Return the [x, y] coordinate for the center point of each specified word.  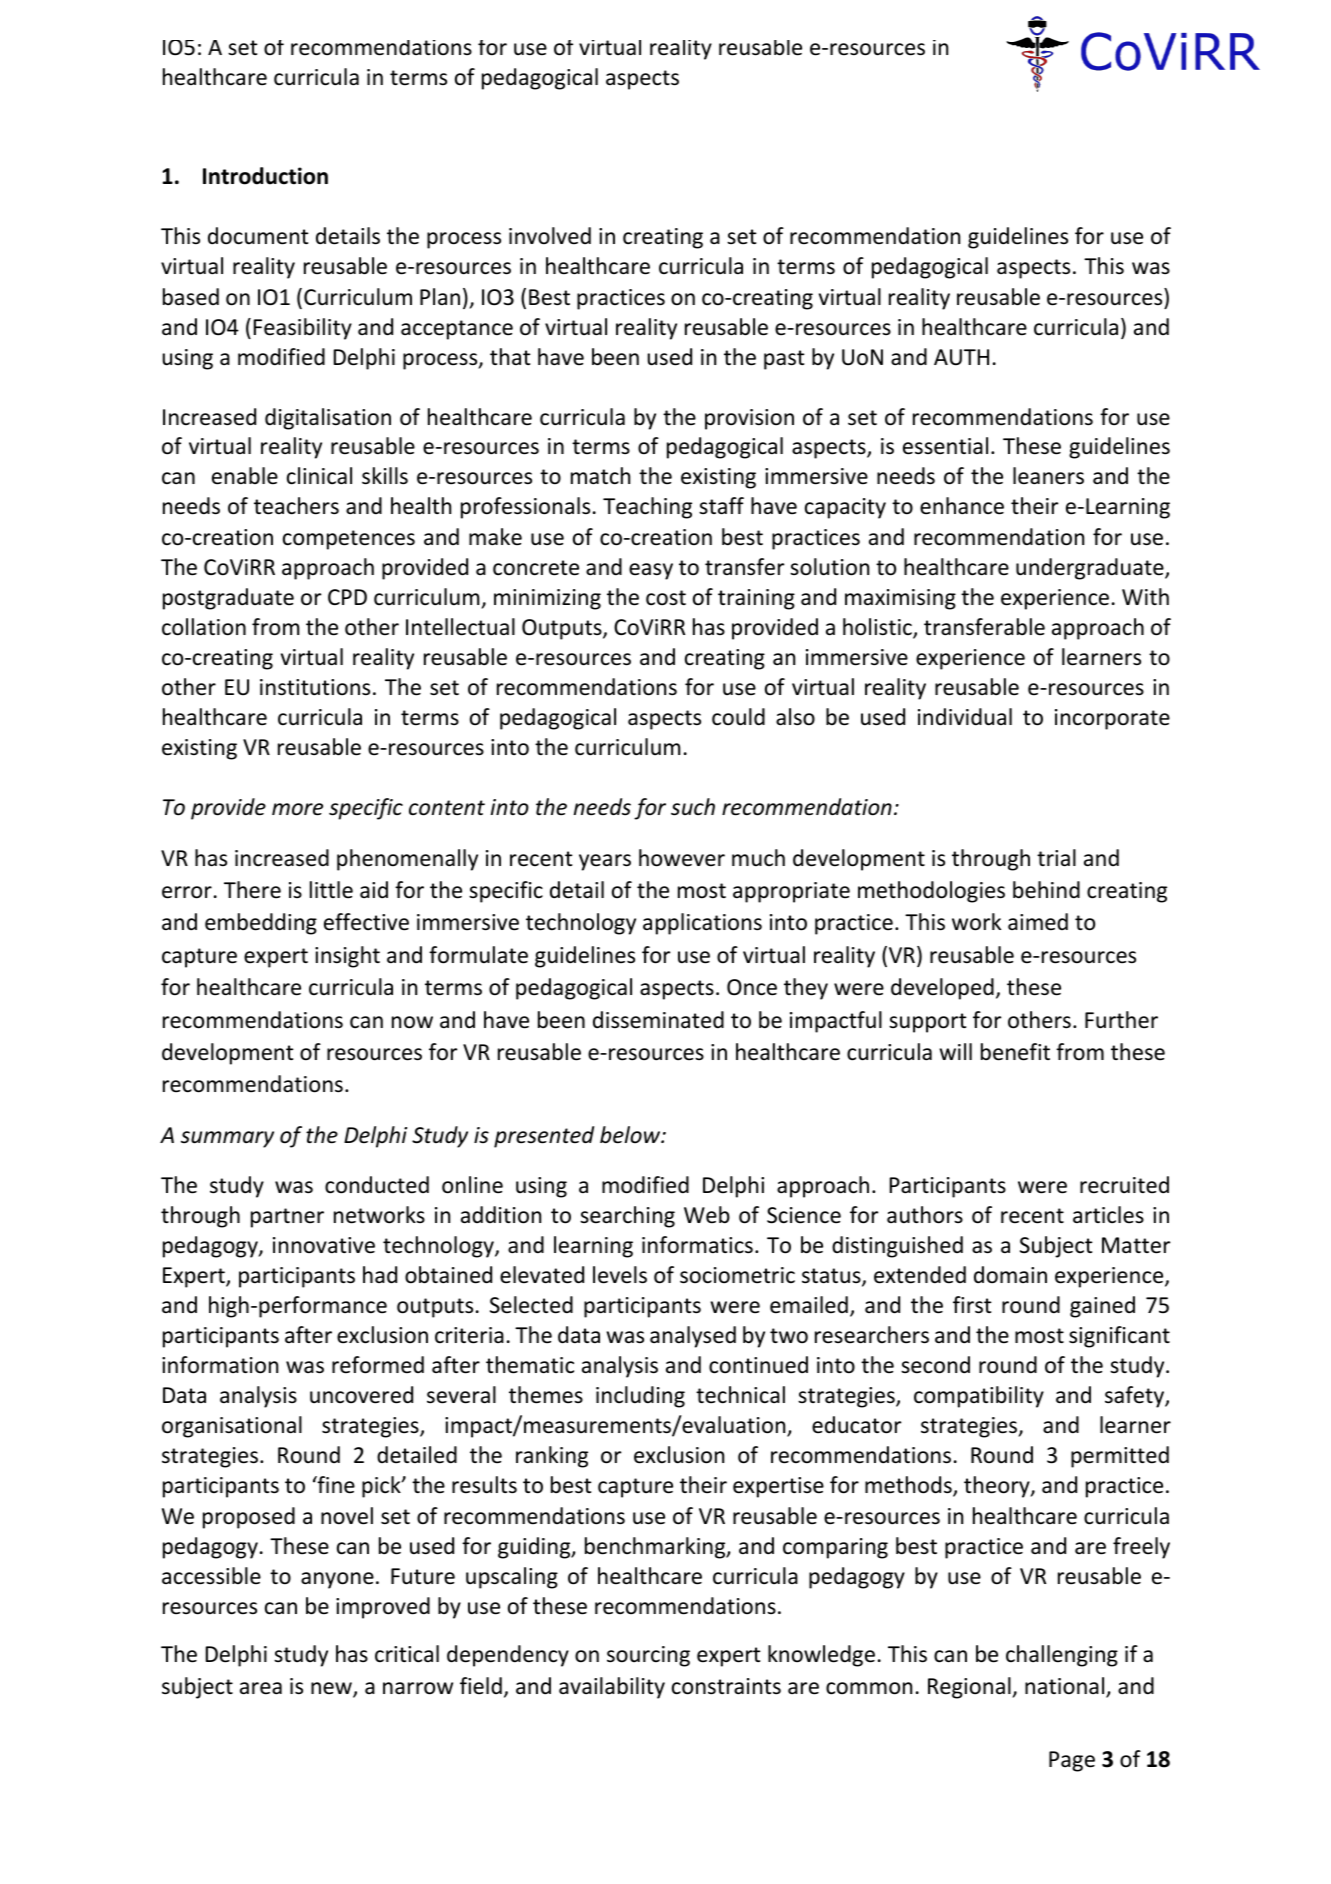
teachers [296, 506]
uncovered [361, 1395]
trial [1056, 858]
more [297, 809]
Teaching [647, 508]
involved [550, 236]
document [258, 236]
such [693, 807]
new [332, 1689]
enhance [962, 506]
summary [227, 1139]
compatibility [979, 1397]
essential [945, 446]
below [631, 1135]
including [640, 1397]
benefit [1015, 1052]
